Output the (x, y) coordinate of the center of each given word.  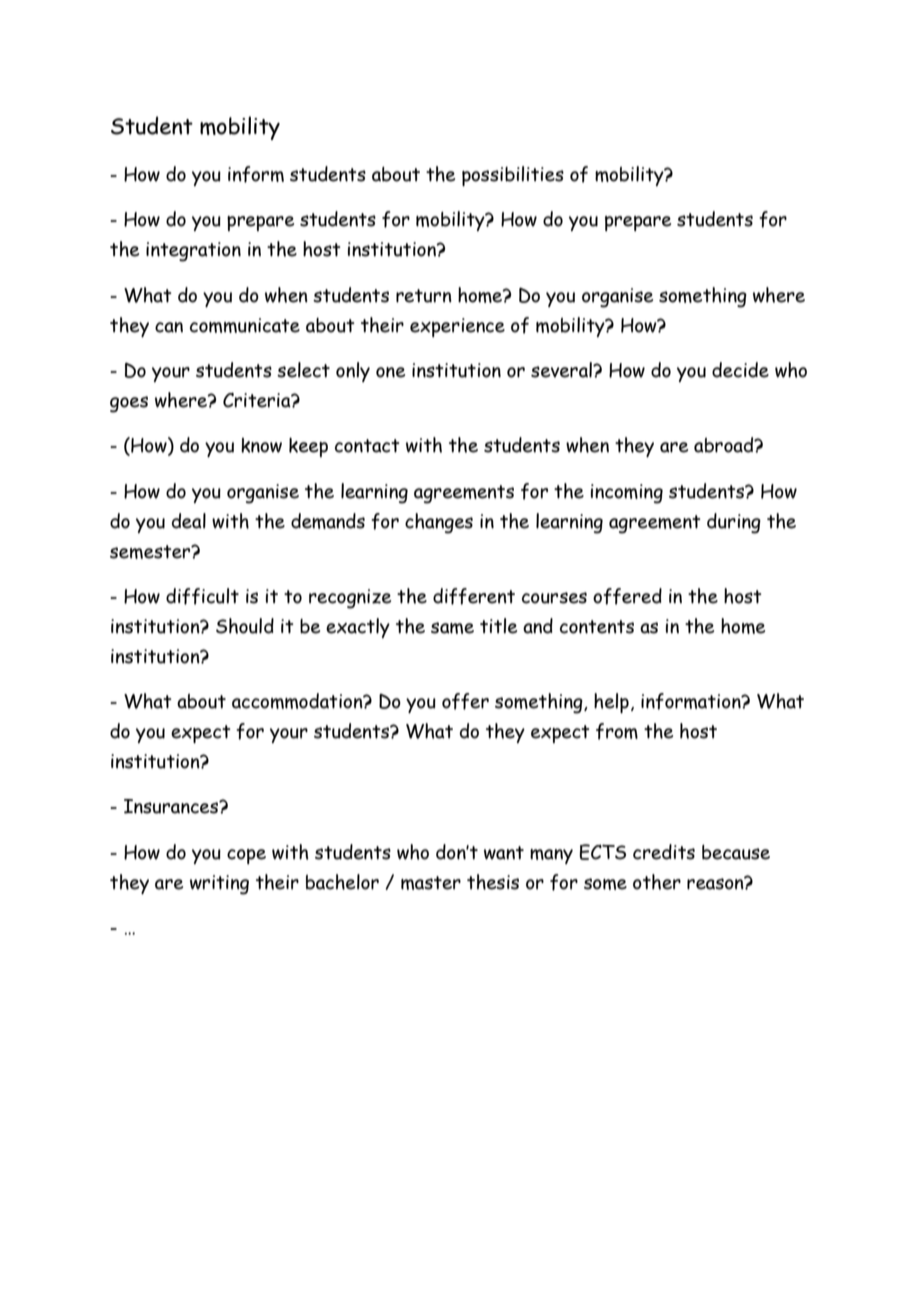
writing (219, 885)
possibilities (513, 176)
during (734, 523)
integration (193, 252)
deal (189, 521)
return (424, 296)
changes (439, 523)
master (431, 883)
